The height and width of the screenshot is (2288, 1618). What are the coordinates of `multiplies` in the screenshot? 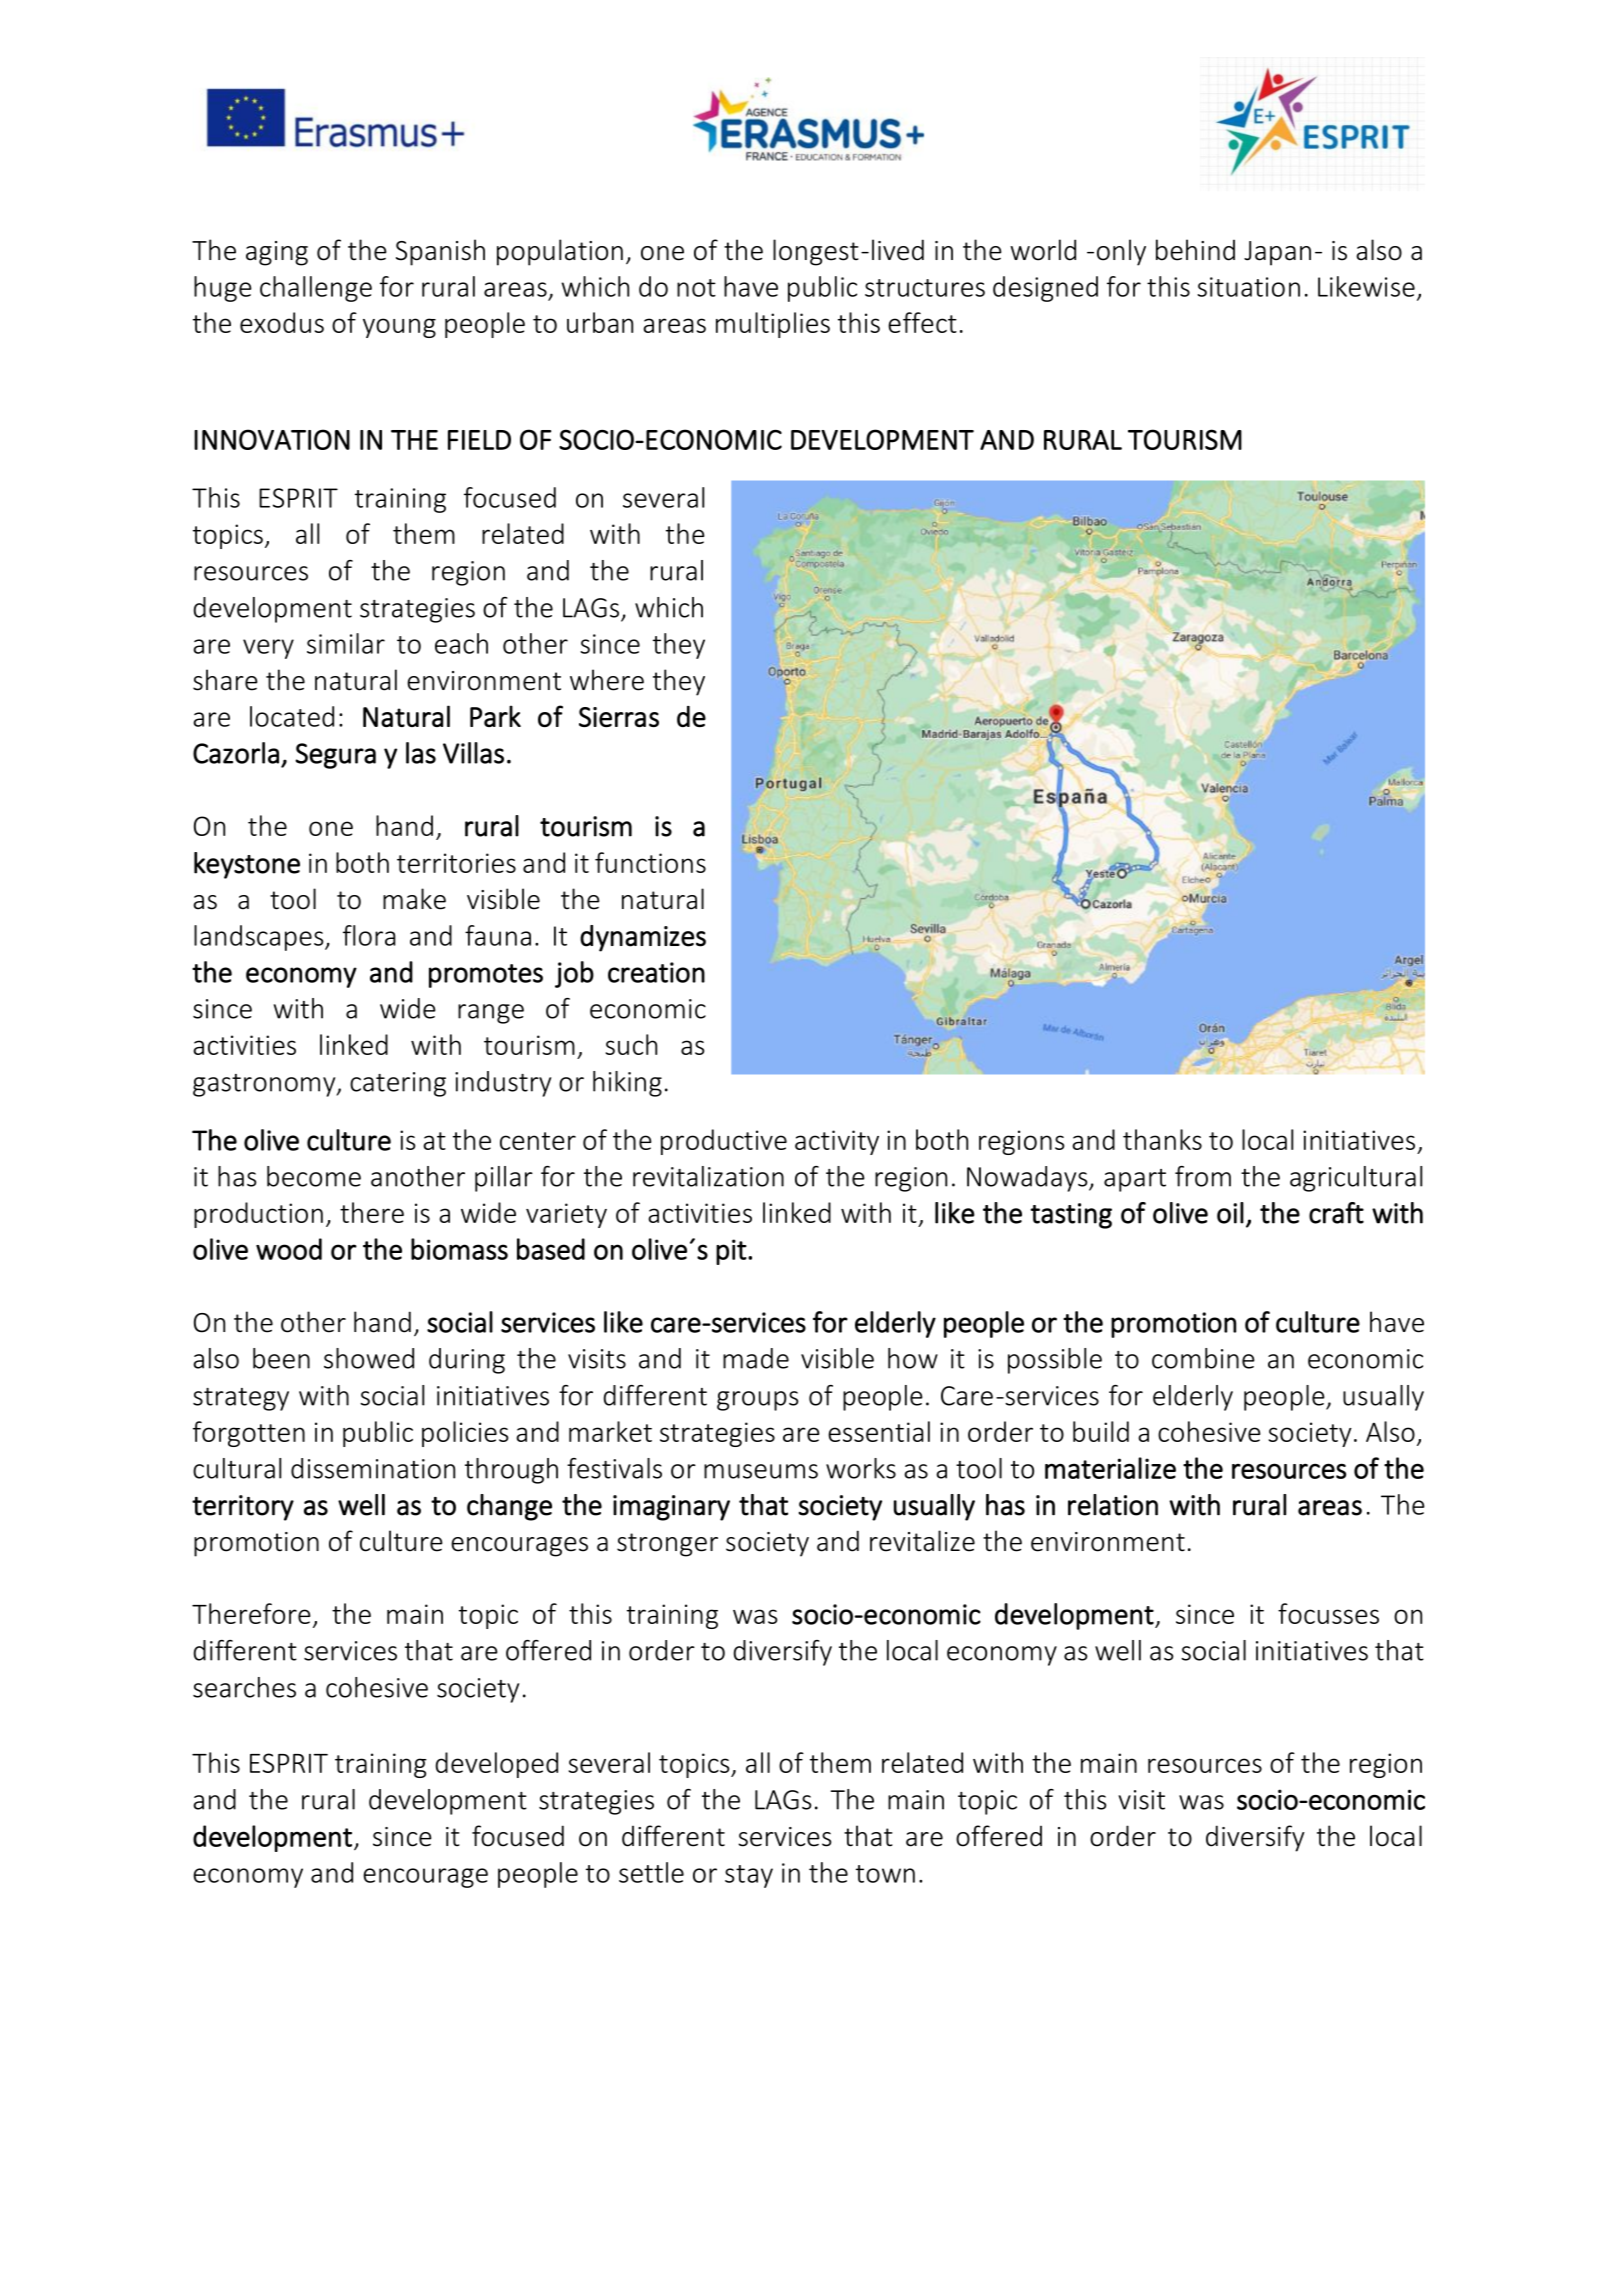 It's located at (773, 325).
